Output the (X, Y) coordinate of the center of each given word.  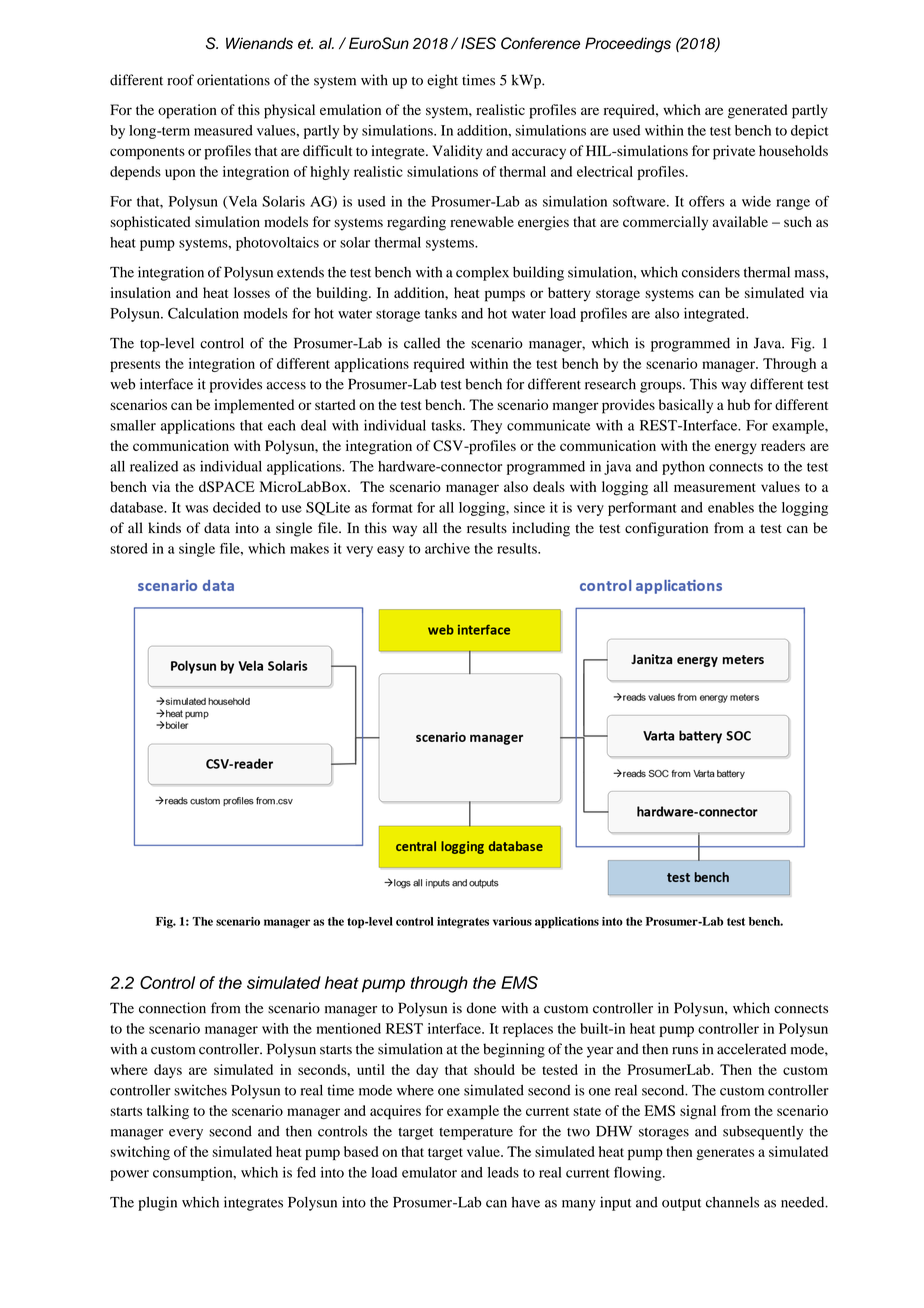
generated (757, 111)
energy (736, 449)
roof (181, 80)
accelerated (751, 1049)
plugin (157, 1203)
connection (172, 1008)
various (512, 921)
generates (725, 1154)
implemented (254, 406)
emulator (429, 1172)
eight (442, 81)
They (486, 427)
